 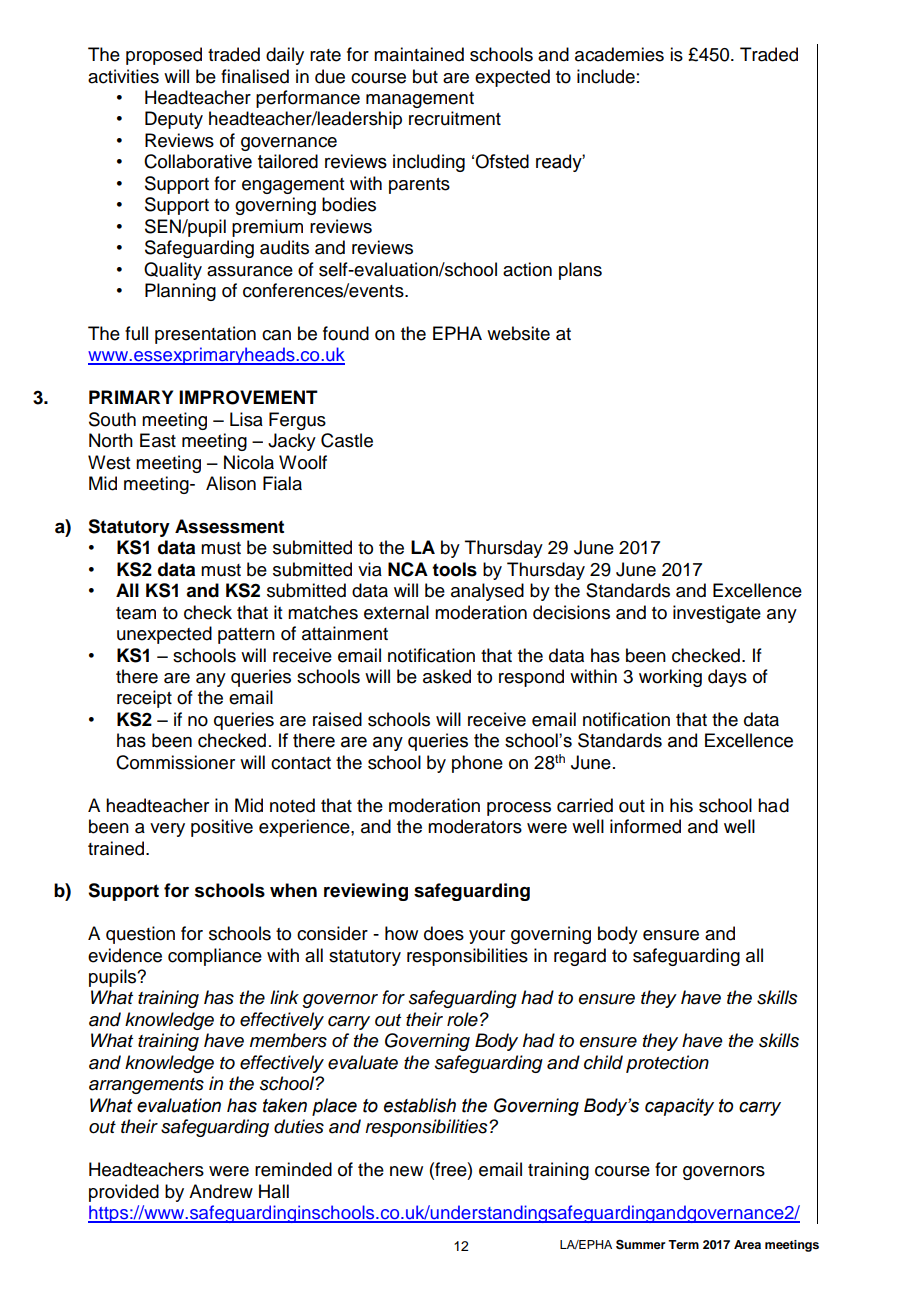 I want to click on Deputy, so click(x=174, y=120).
